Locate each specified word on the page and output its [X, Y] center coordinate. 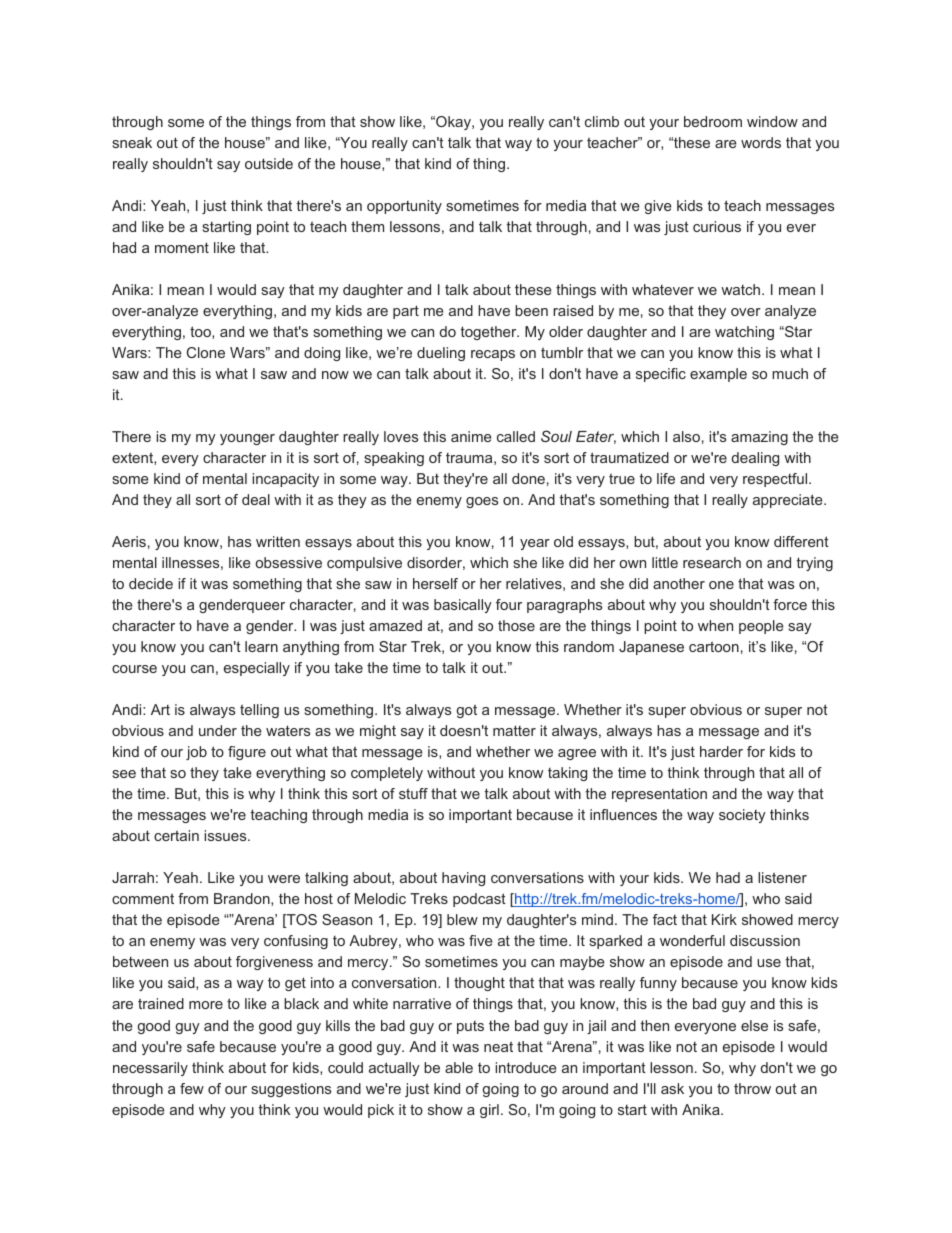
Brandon [243, 899]
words [761, 142]
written [278, 541]
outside [269, 163]
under [218, 730]
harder [721, 751]
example [718, 375]
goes [482, 502]
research [712, 562]
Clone [206, 352]
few [192, 1088]
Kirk [724, 919]
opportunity [404, 207]
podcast [479, 900]
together [490, 333]
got [466, 711]
